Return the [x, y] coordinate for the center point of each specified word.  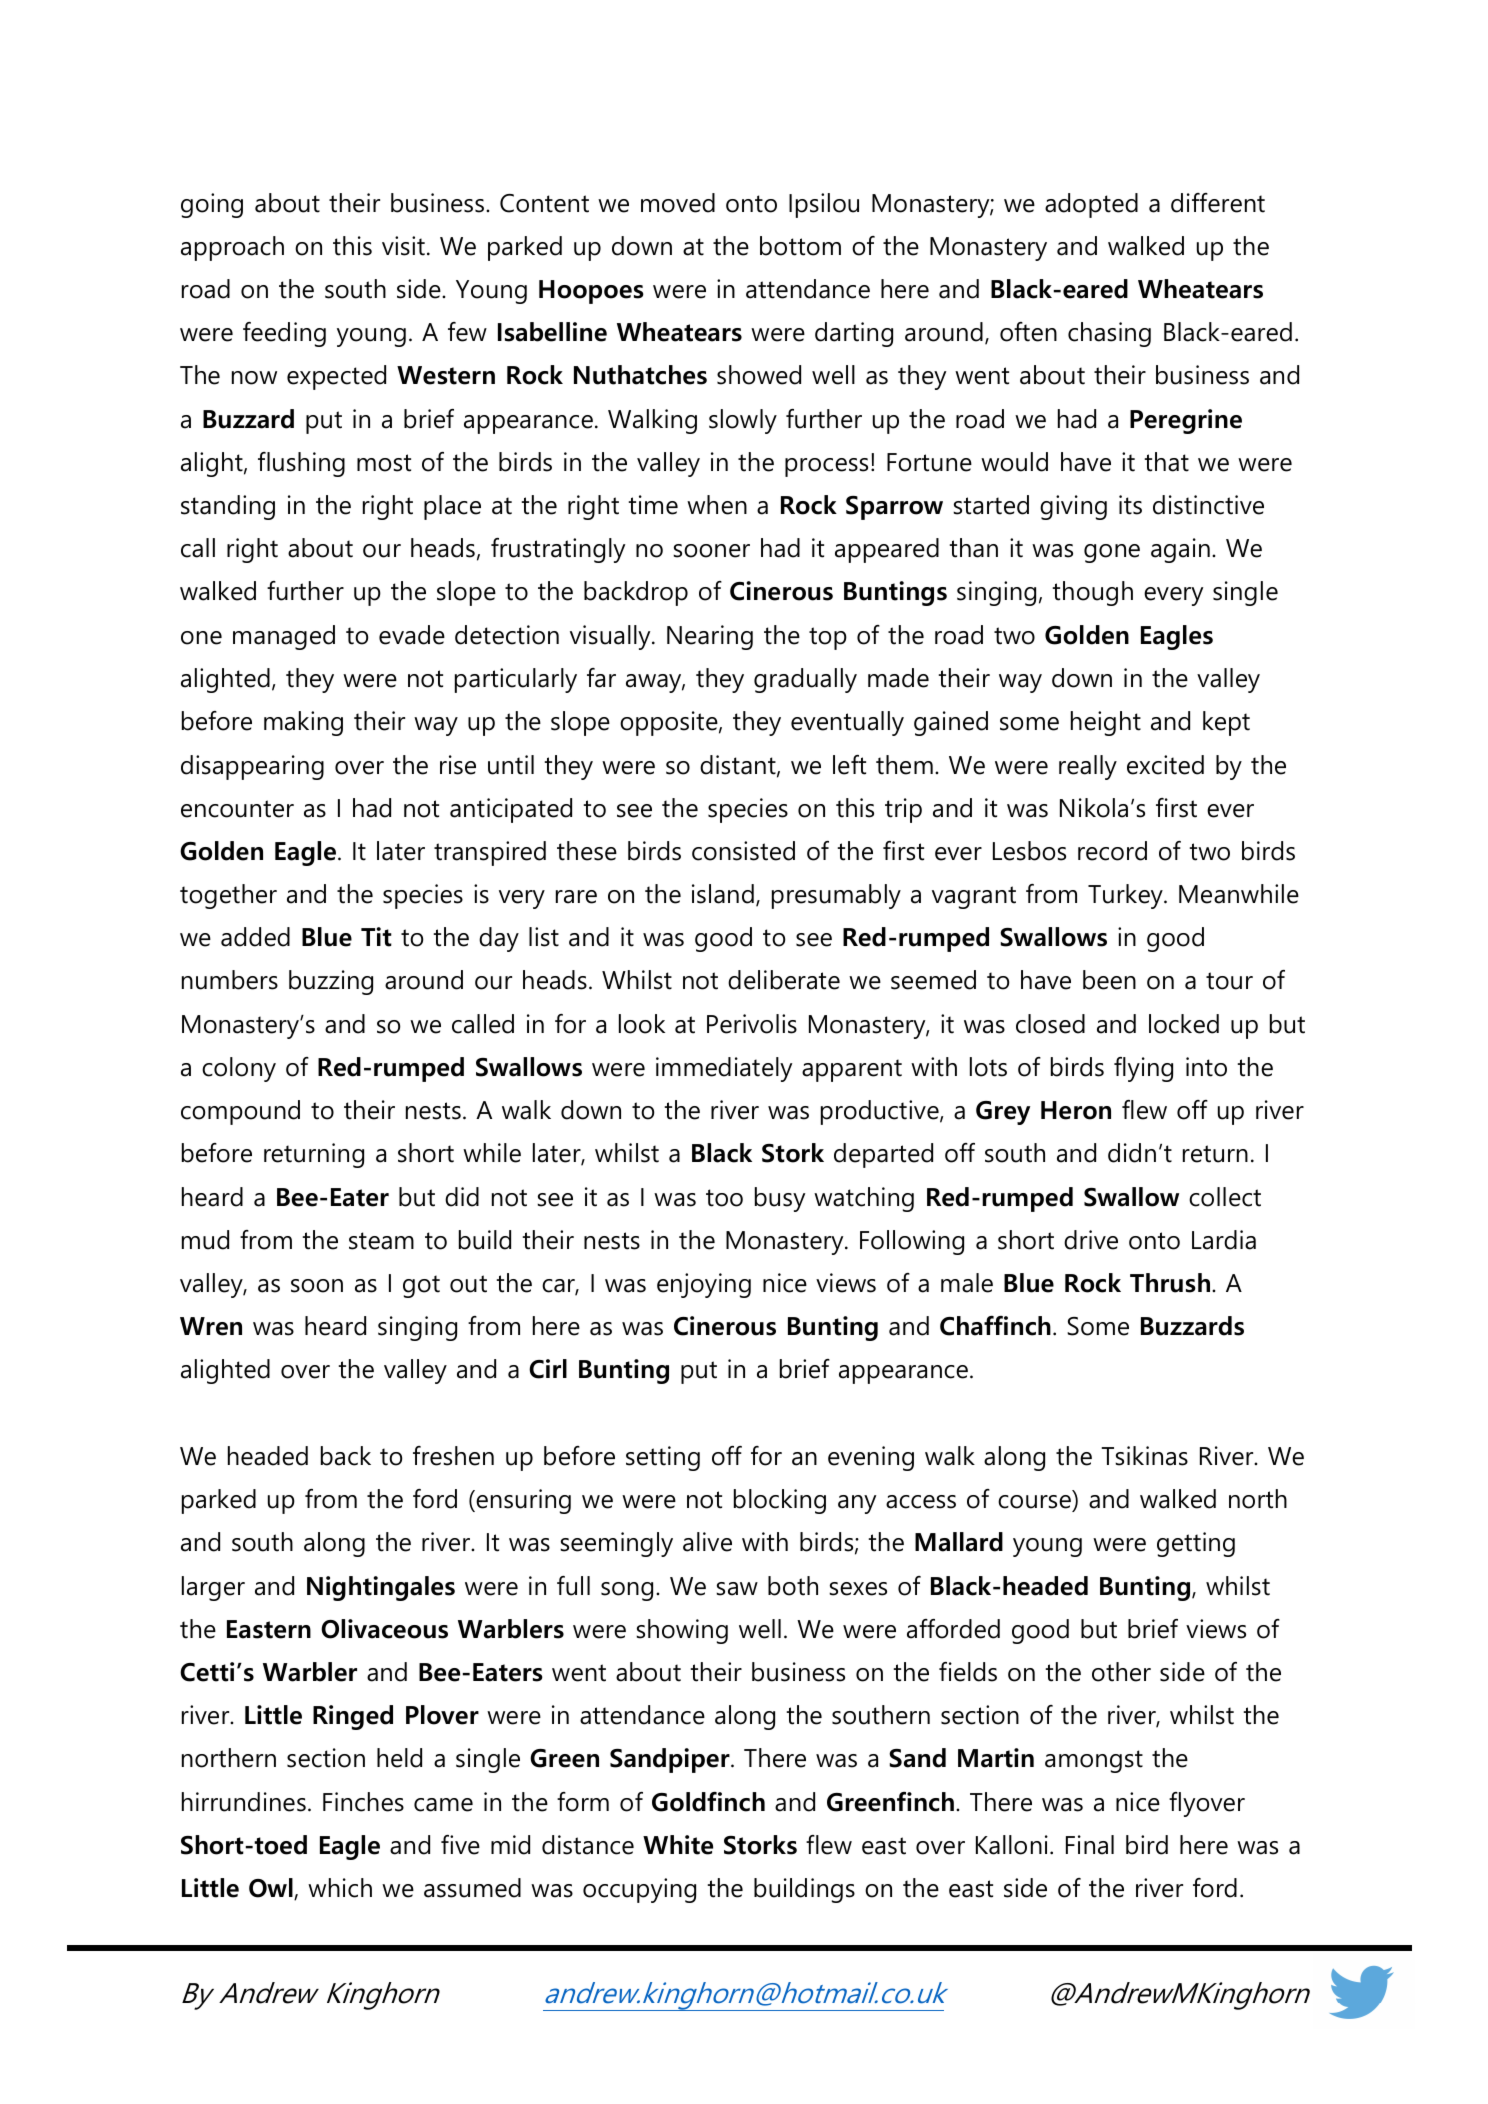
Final [1090, 1845]
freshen [453, 1456]
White [678, 1845]
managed [284, 637]
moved [678, 203]
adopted [1091, 205]
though [1092, 593]
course [1034, 1502]
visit [403, 246]
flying [1143, 1069]
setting [663, 1458]
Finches [363, 1802]
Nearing [710, 637]
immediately [724, 1069]
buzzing [331, 982]
